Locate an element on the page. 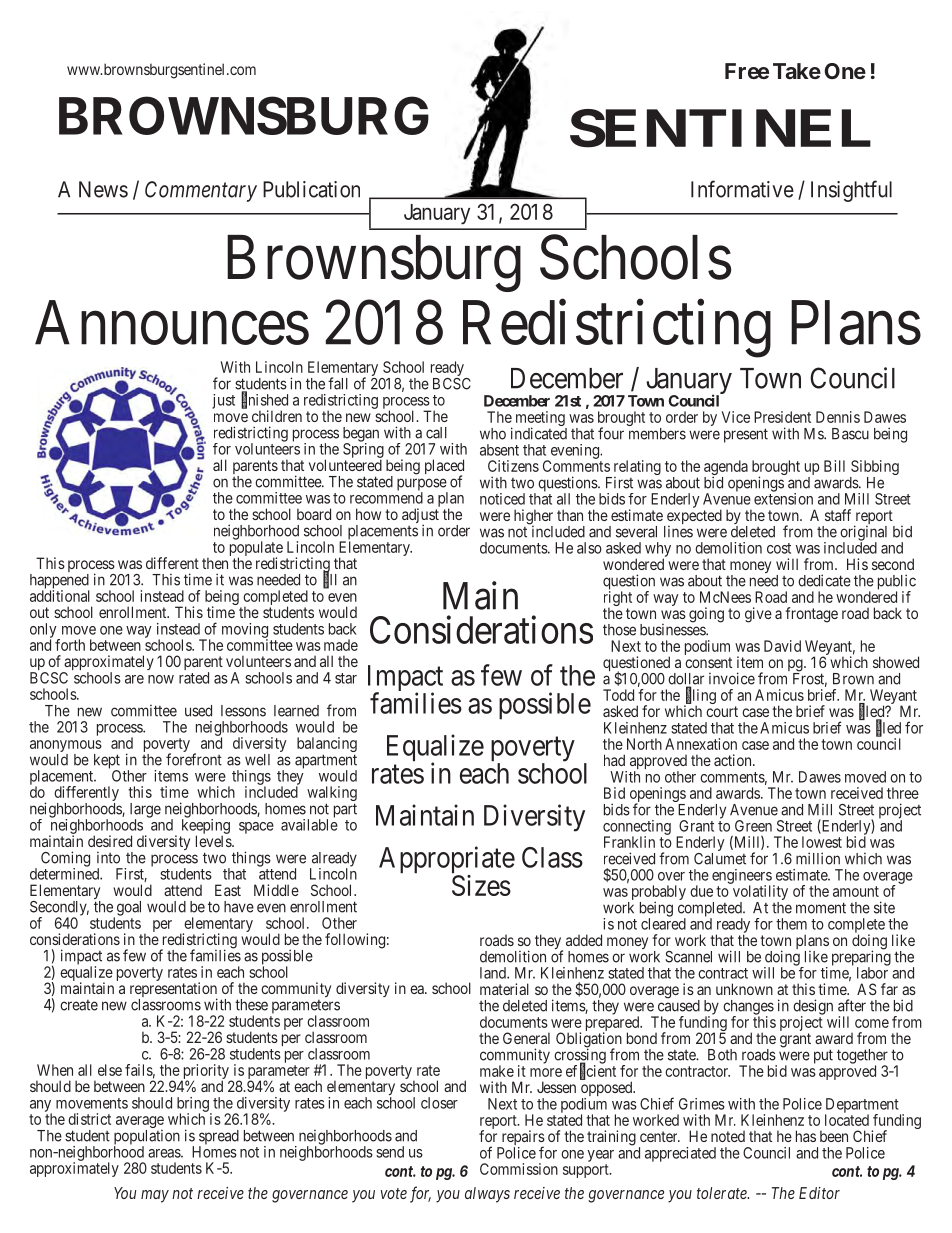 The width and height of the document is (952, 1233). star is located at coordinates (346, 678).
